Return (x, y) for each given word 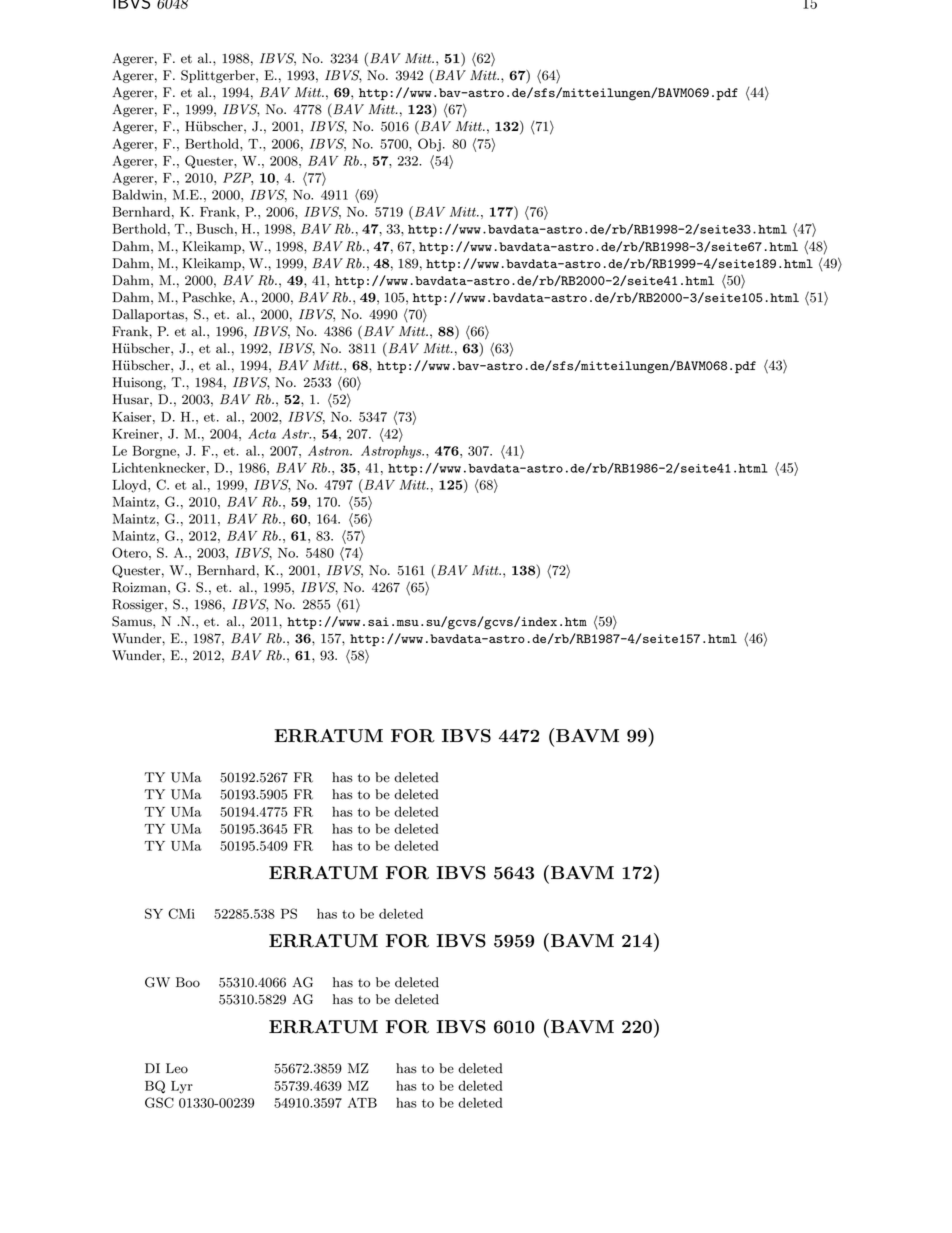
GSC (159, 1102)
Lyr (182, 1087)
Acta (262, 433)
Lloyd (131, 486)
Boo (188, 982)
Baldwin (139, 194)
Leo (177, 1068)
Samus (133, 621)
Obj (429, 145)
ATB (362, 1102)
